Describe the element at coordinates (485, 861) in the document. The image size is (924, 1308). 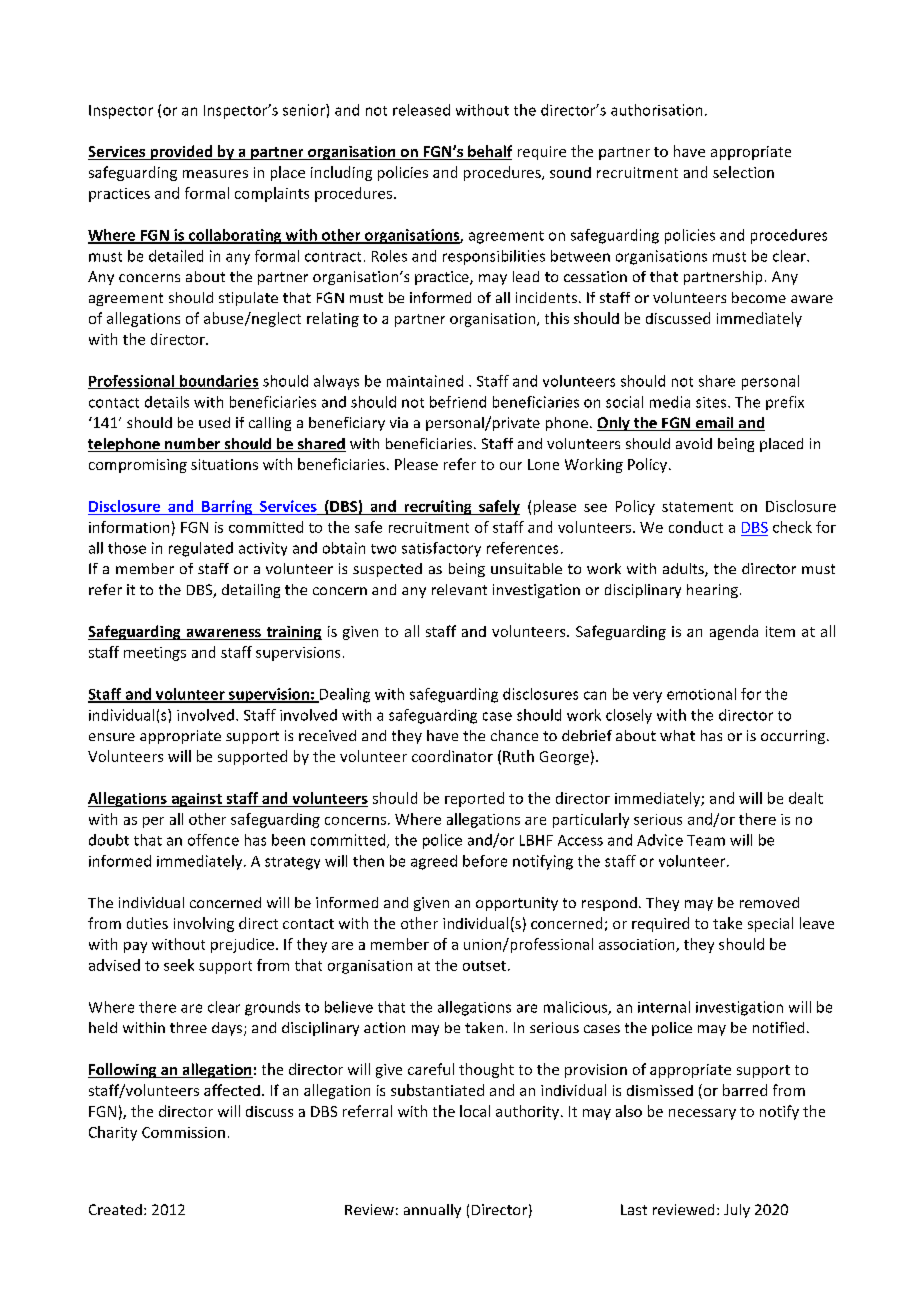
I see `before` at that location.
